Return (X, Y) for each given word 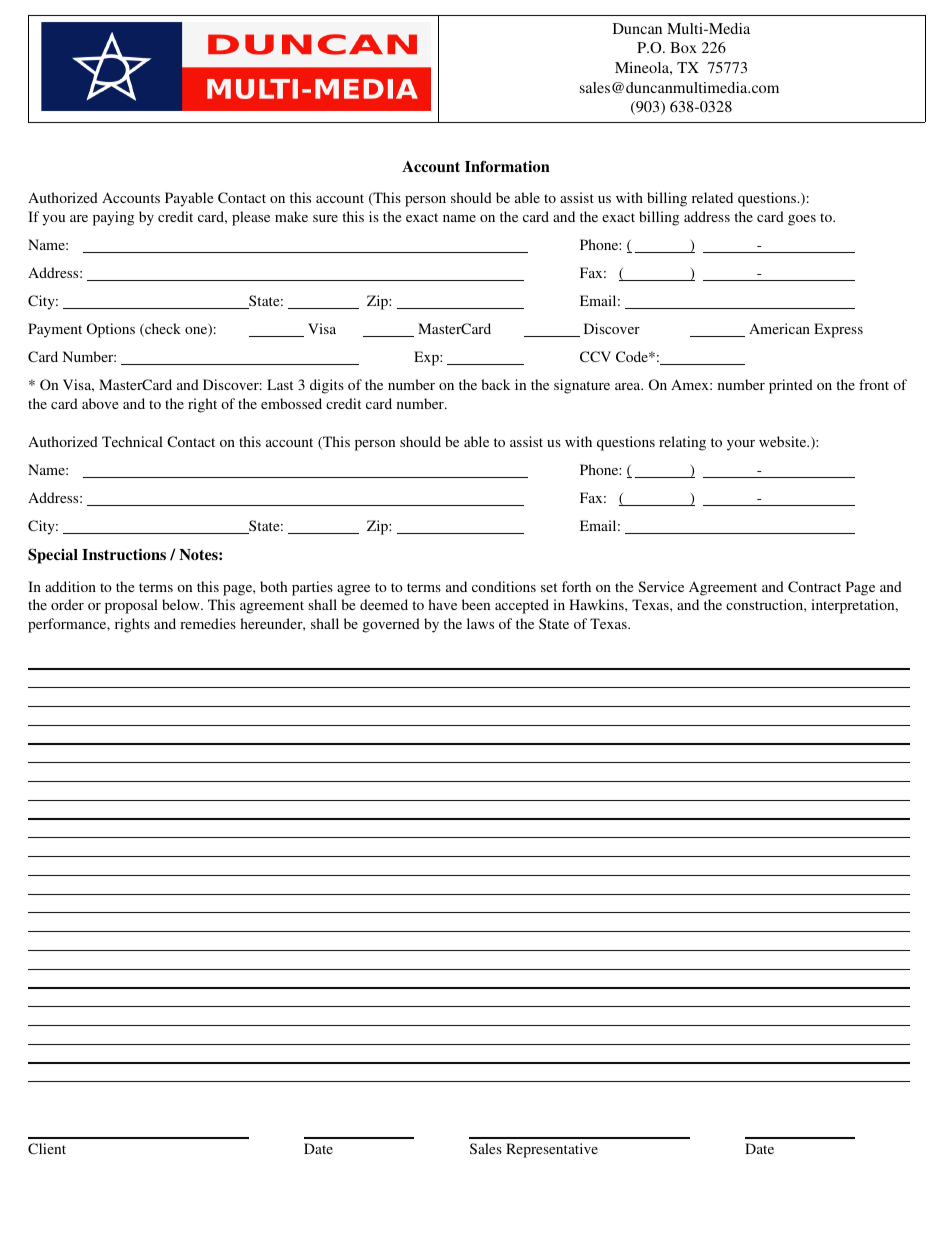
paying (113, 218)
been (476, 604)
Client (47, 1148)
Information (507, 166)
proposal (131, 606)
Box (683, 47)
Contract (814, 586)
